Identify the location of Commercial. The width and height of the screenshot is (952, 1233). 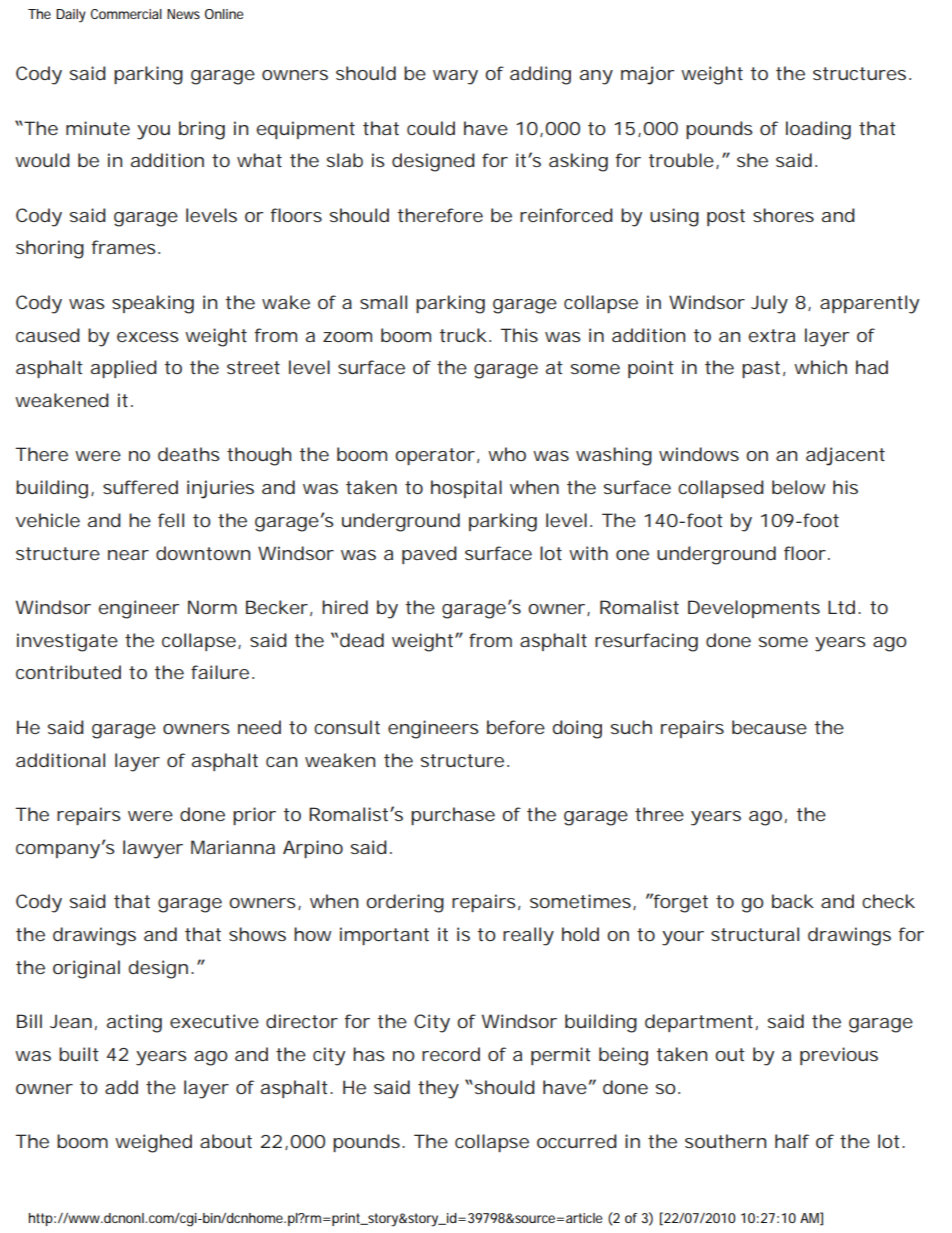
(126, 14).
